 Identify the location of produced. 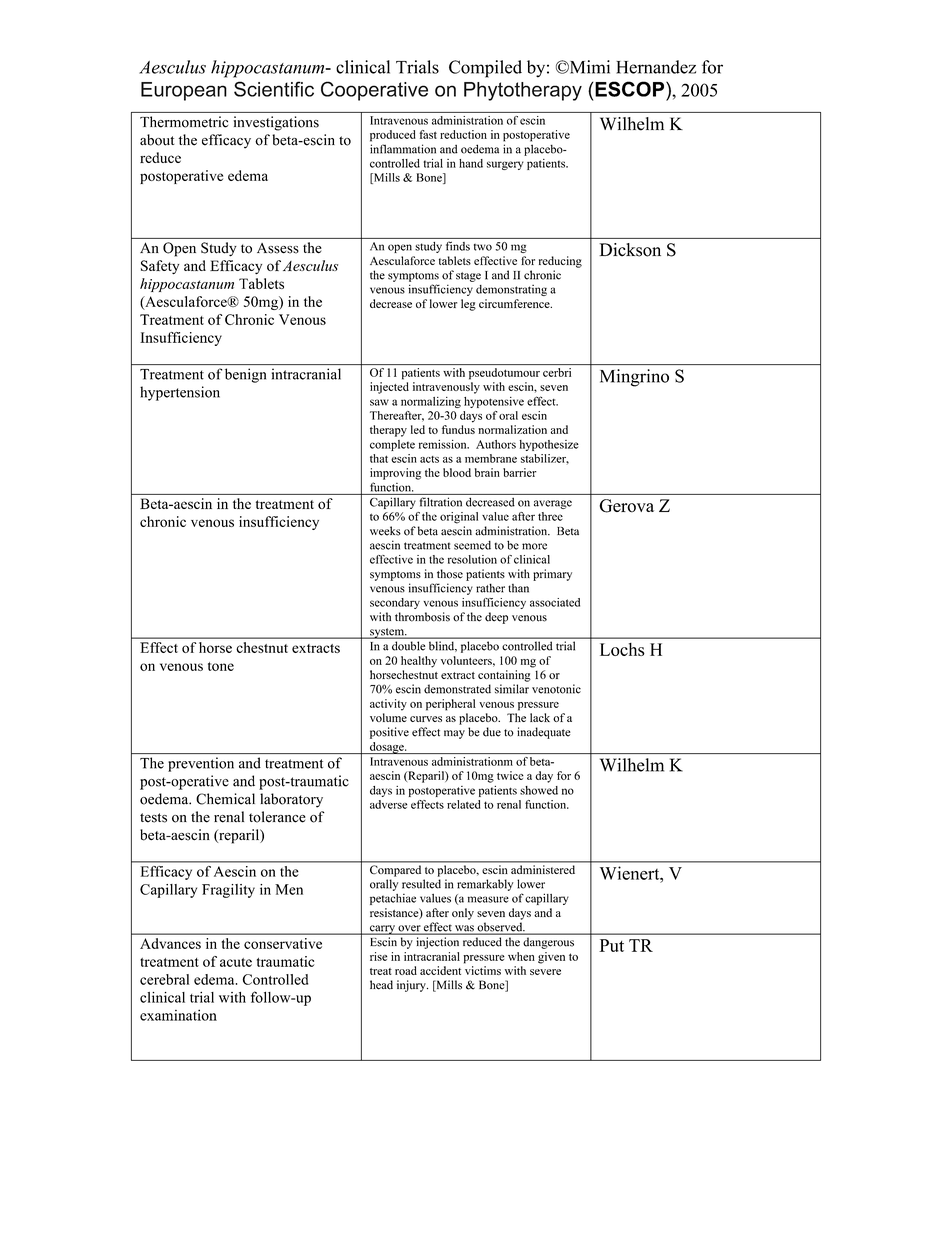
(393, 136).
